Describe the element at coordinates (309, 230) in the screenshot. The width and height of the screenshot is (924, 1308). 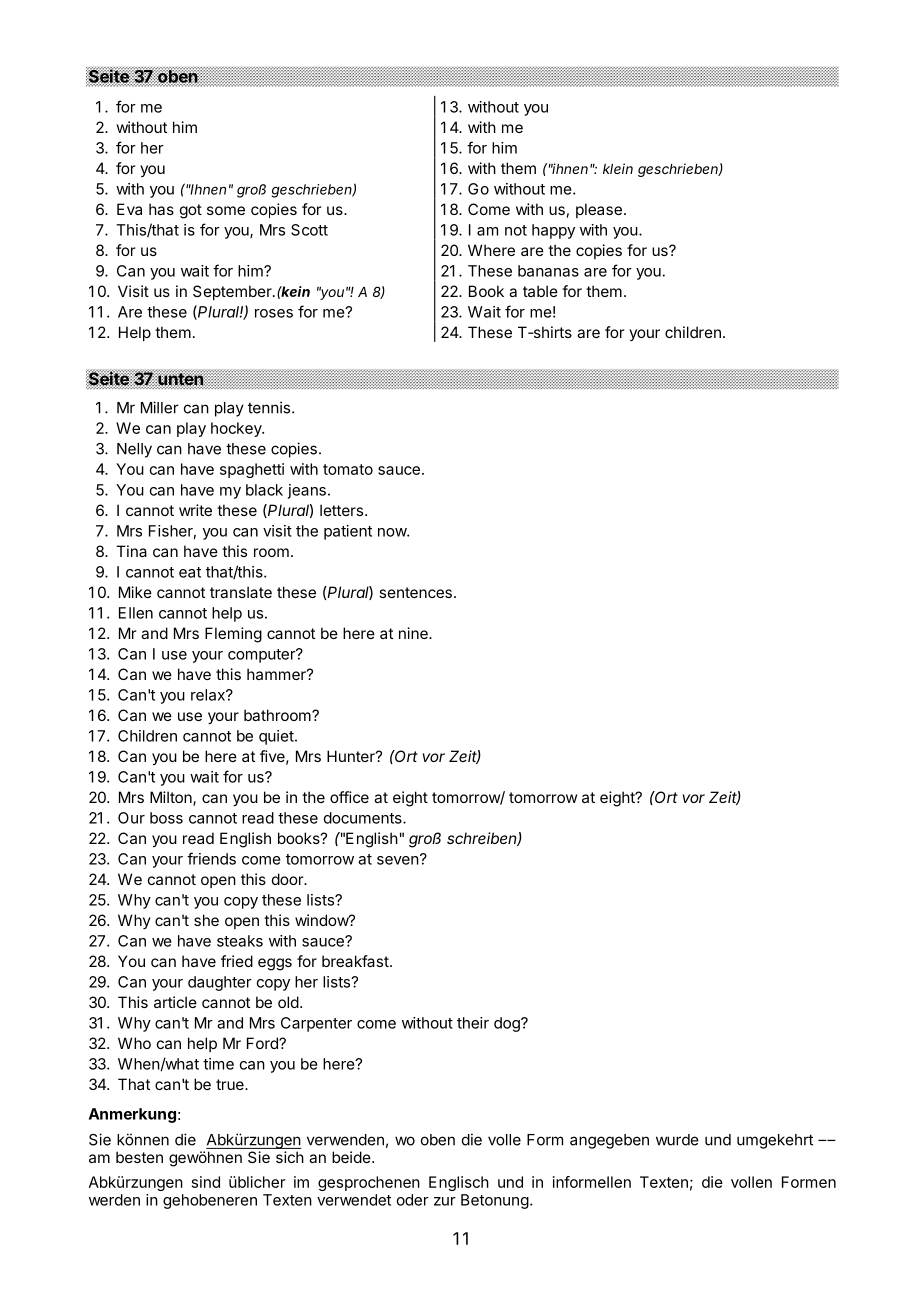
I see `Scott` at that location.
